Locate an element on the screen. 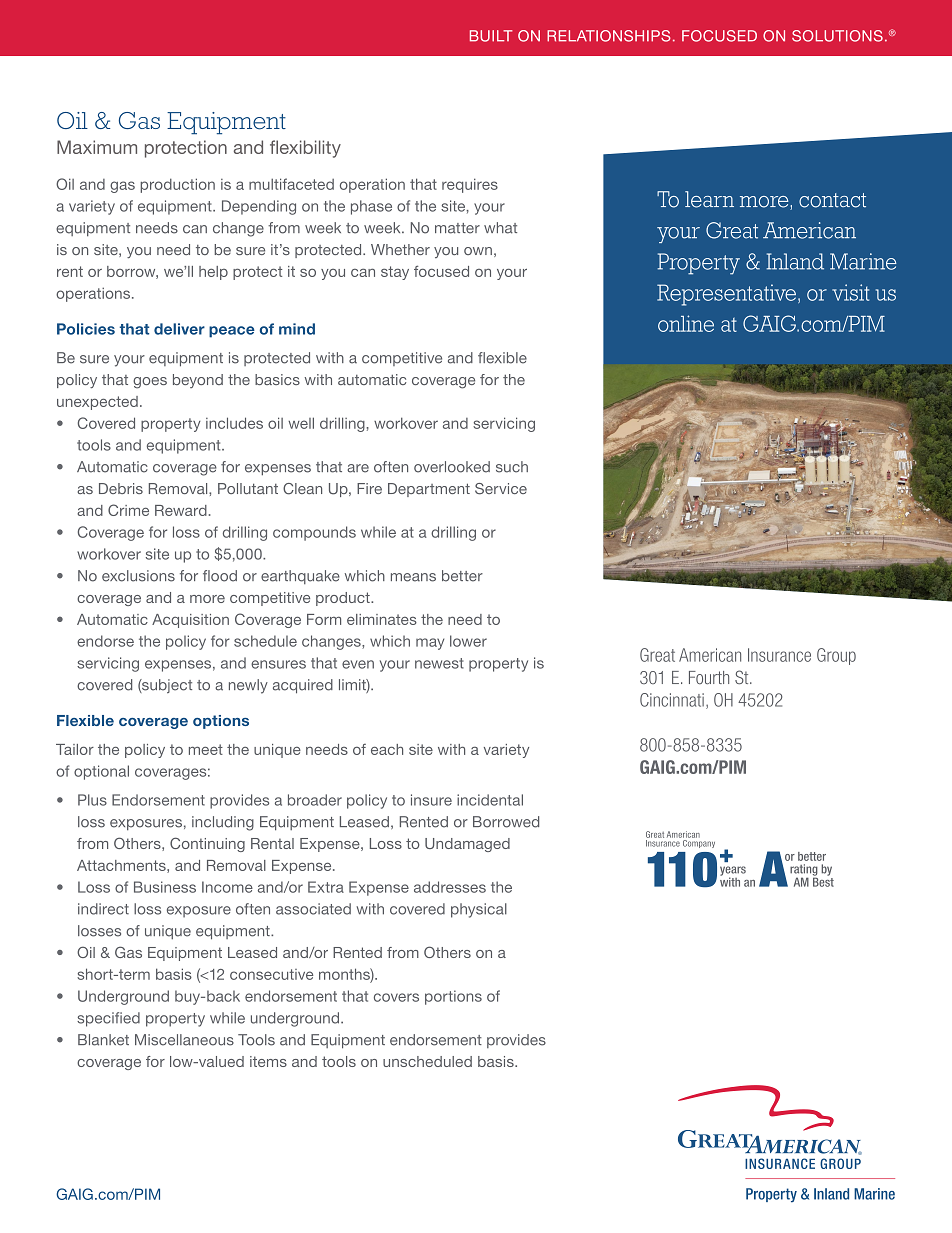 The width and height of the screenshot is (952, 1233). Group is located at coordinates (836, 656).
